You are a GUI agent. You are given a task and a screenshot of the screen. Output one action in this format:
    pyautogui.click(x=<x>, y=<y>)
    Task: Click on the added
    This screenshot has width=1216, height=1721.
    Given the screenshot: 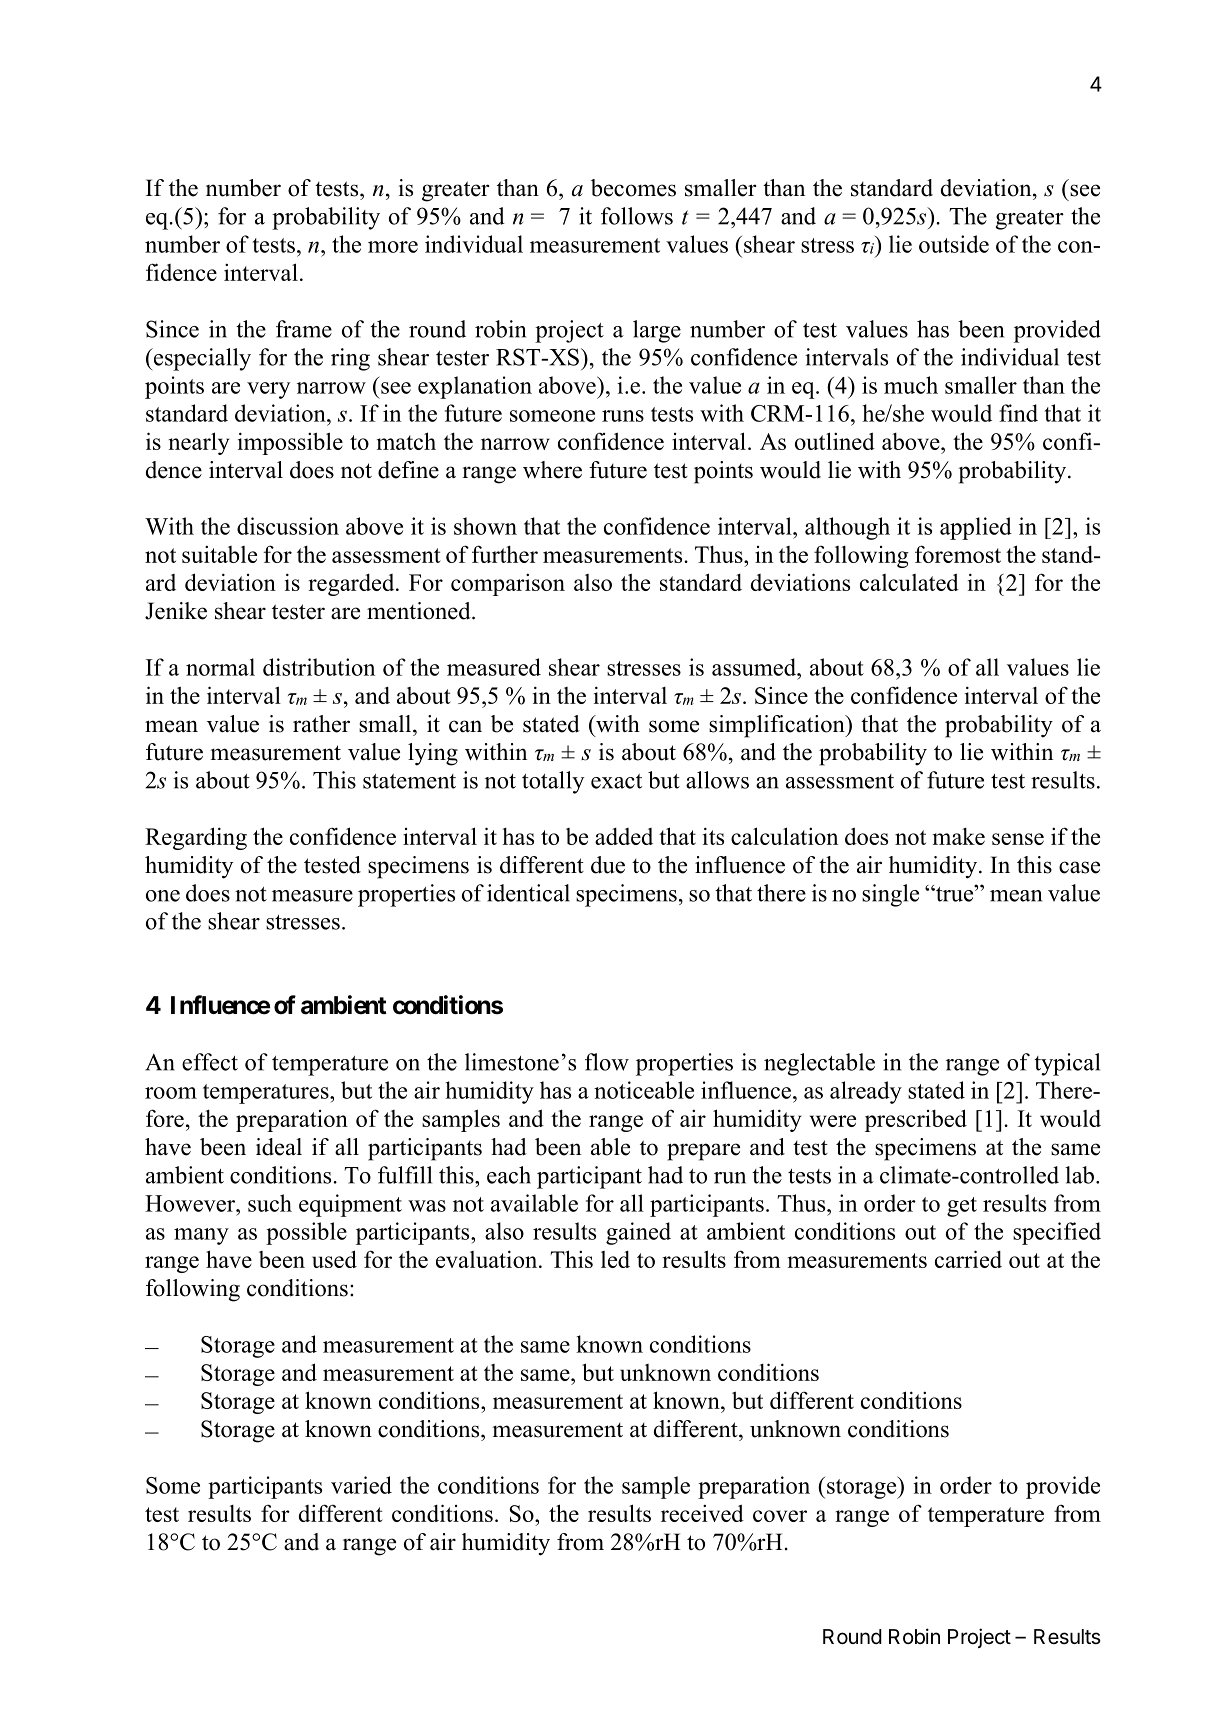 What is the action you would take?
    pyautogui.click(x=624, y=836)
